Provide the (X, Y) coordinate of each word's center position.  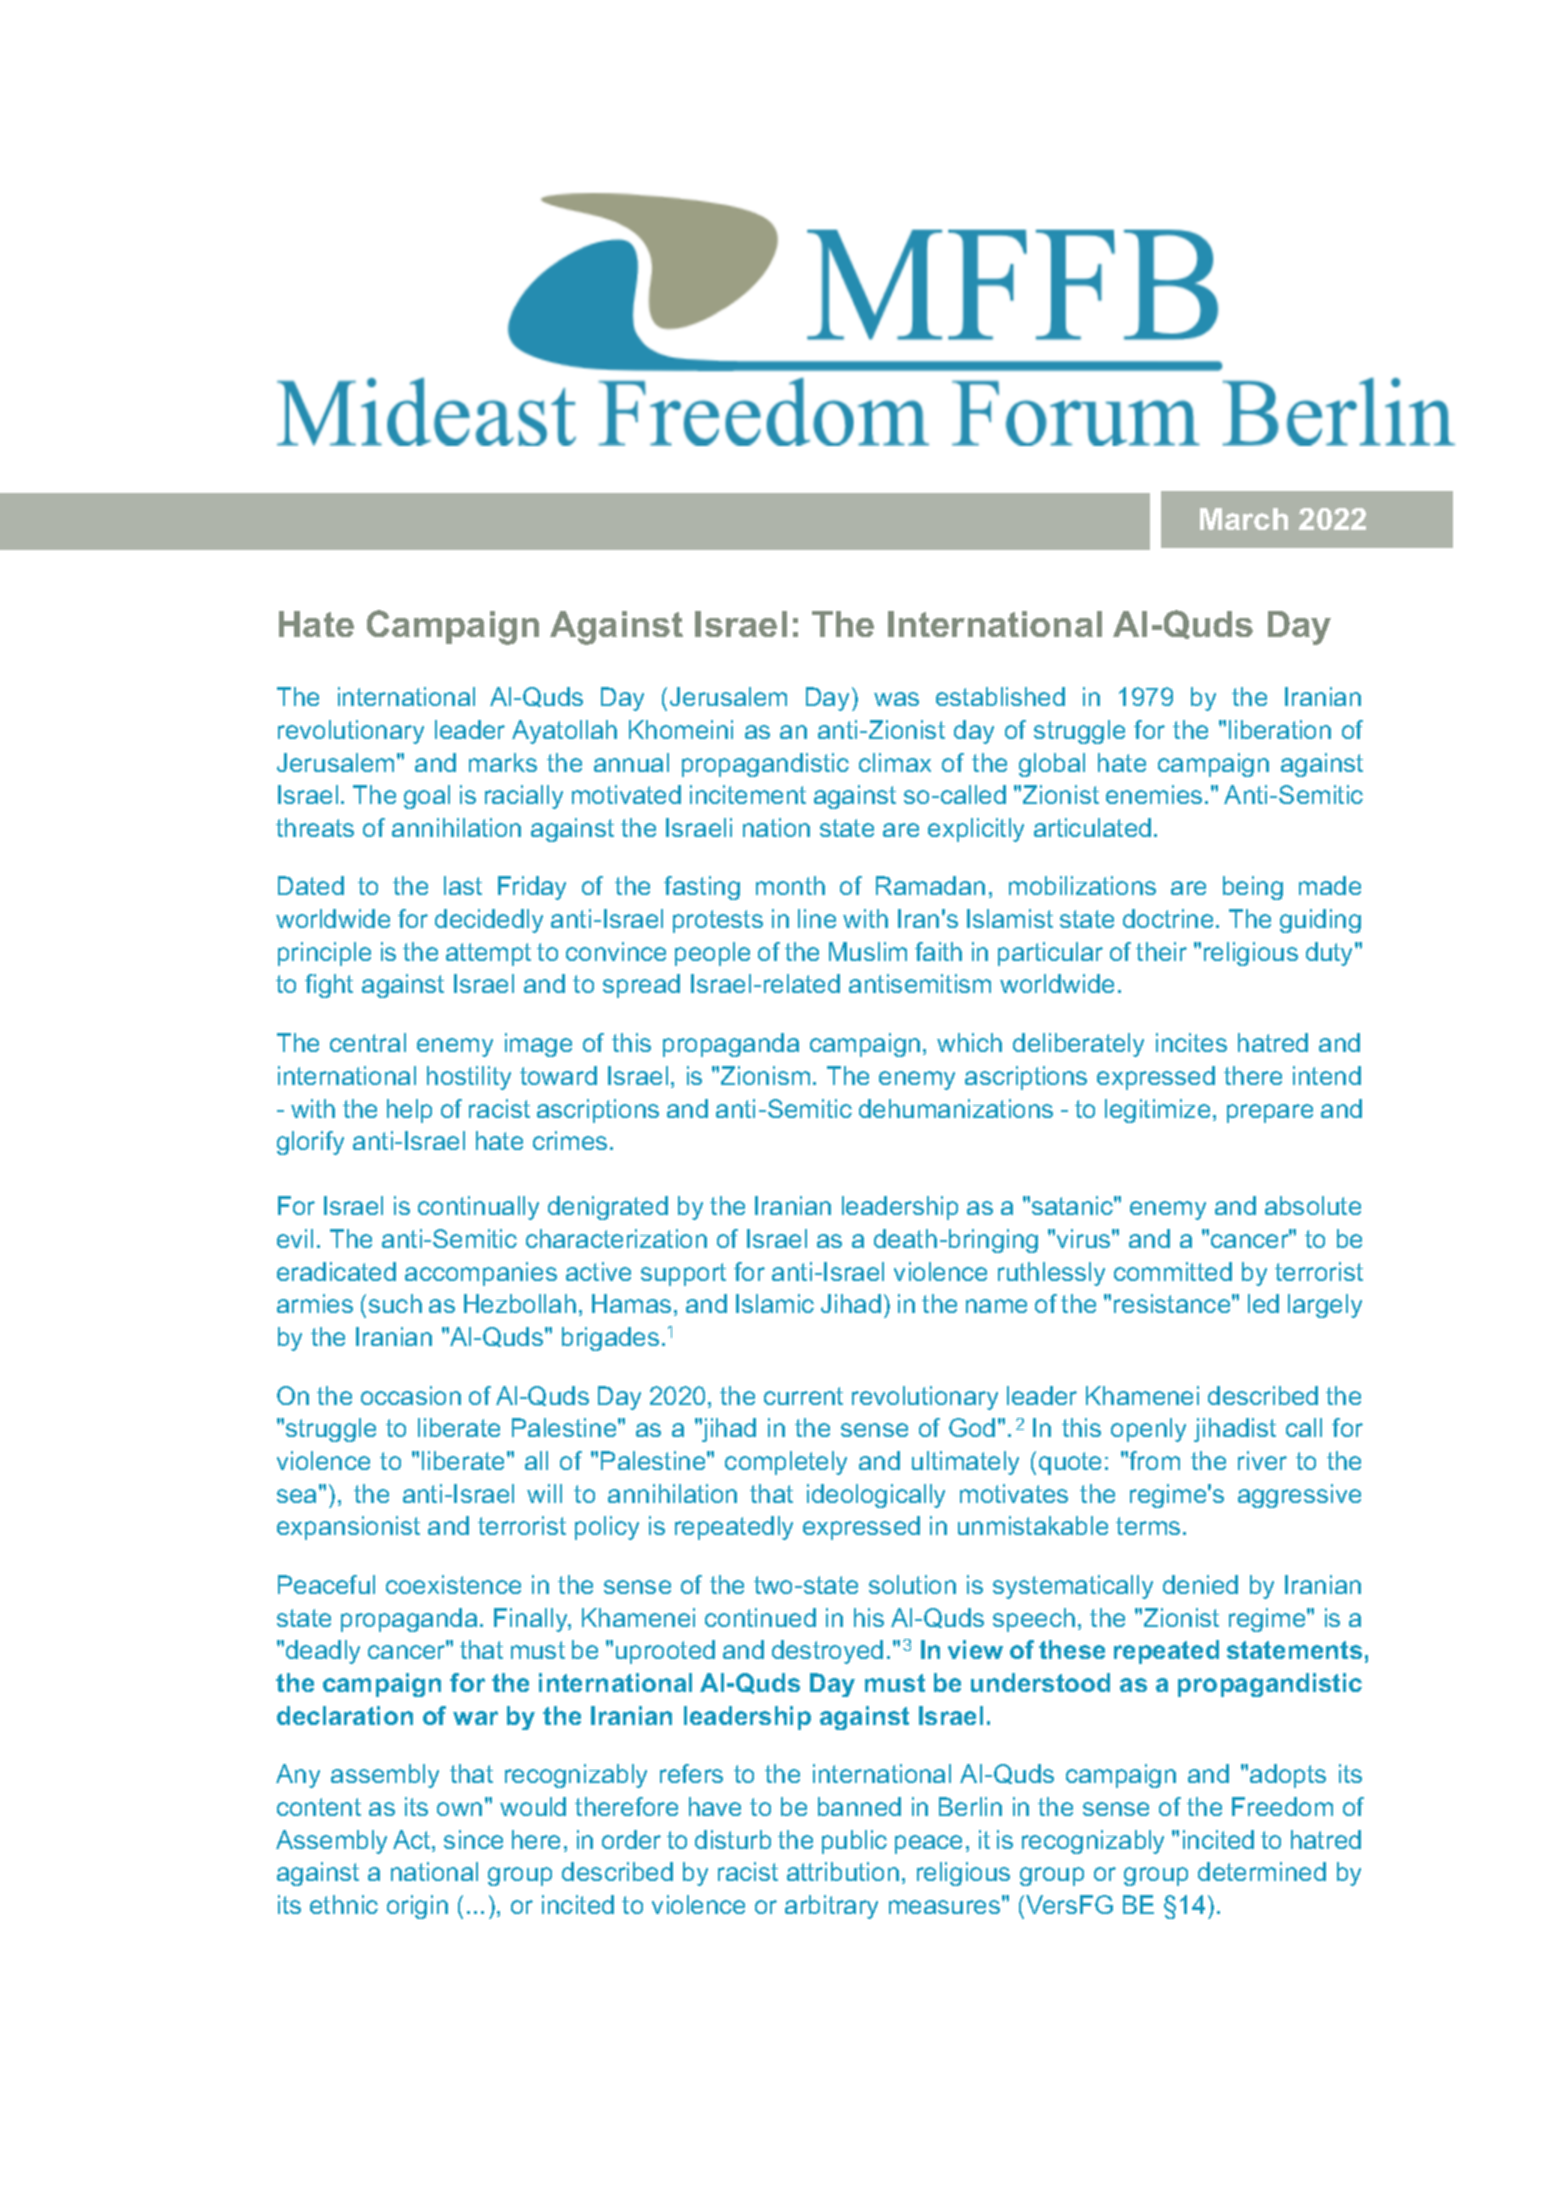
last (463, 885)
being (1253, 888)
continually (478, 1208)
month (790, 885)
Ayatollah (564, 732)
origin (417, 1907)
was (896, 699)
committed (1173, 1271)
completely (786, 1463)
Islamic (775, 1303)
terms (1148, 1526)
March (1244, 519)
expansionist (348, 1528)
